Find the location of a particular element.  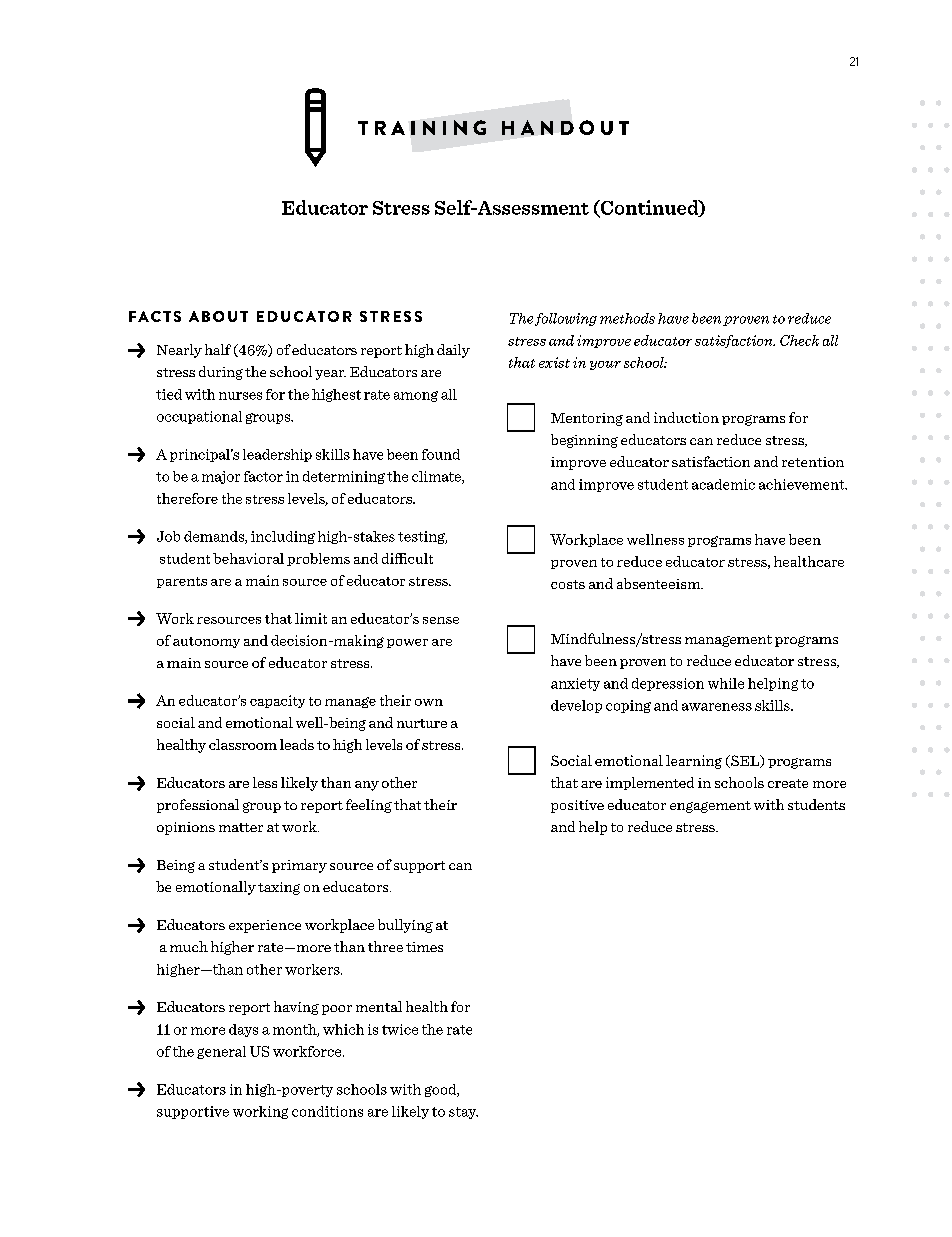

half is located at coordinates (218, 349).
